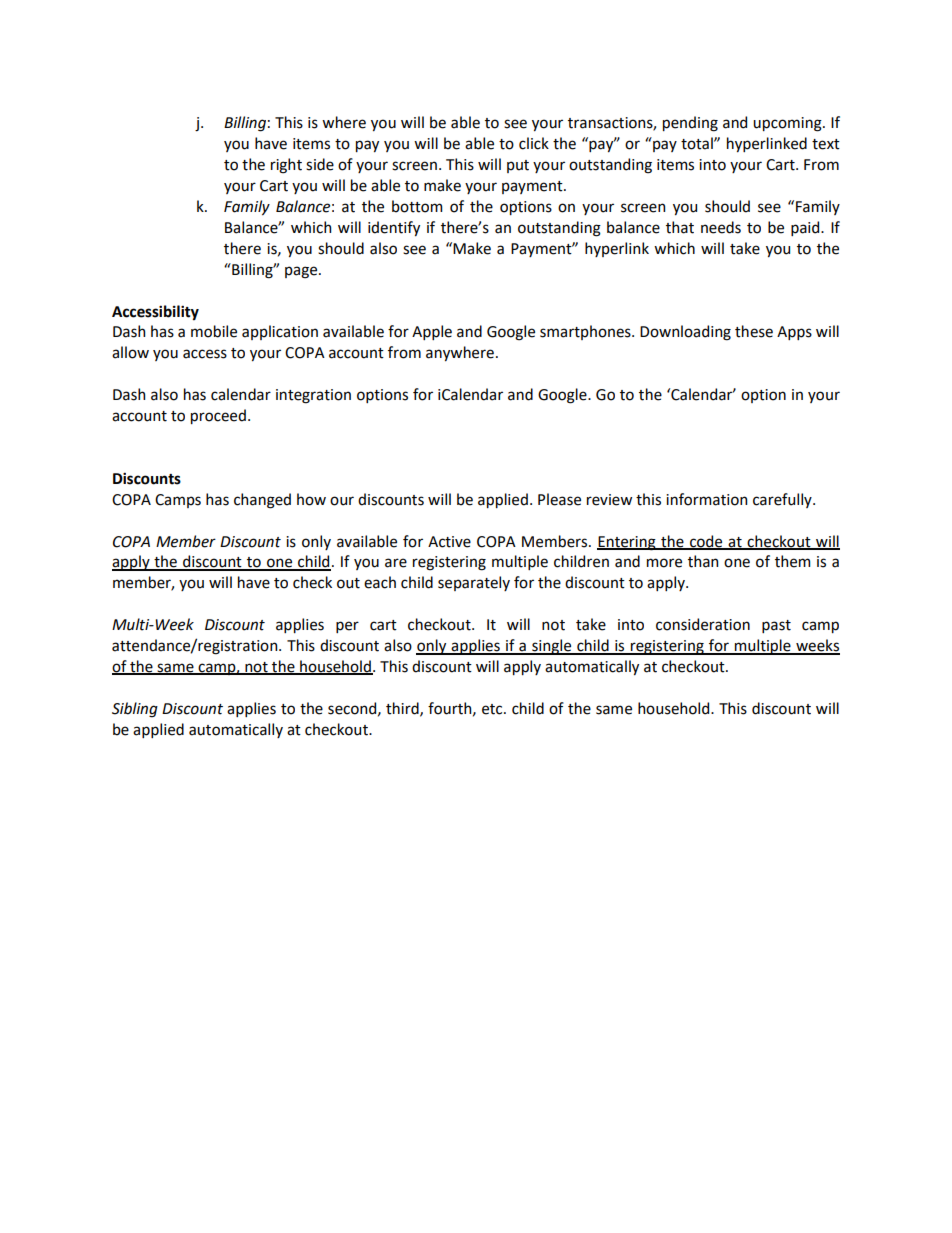  What do you see at coordinates (534, 143) in the screenshot?
I see `click` at bounding box center [534, 143].
